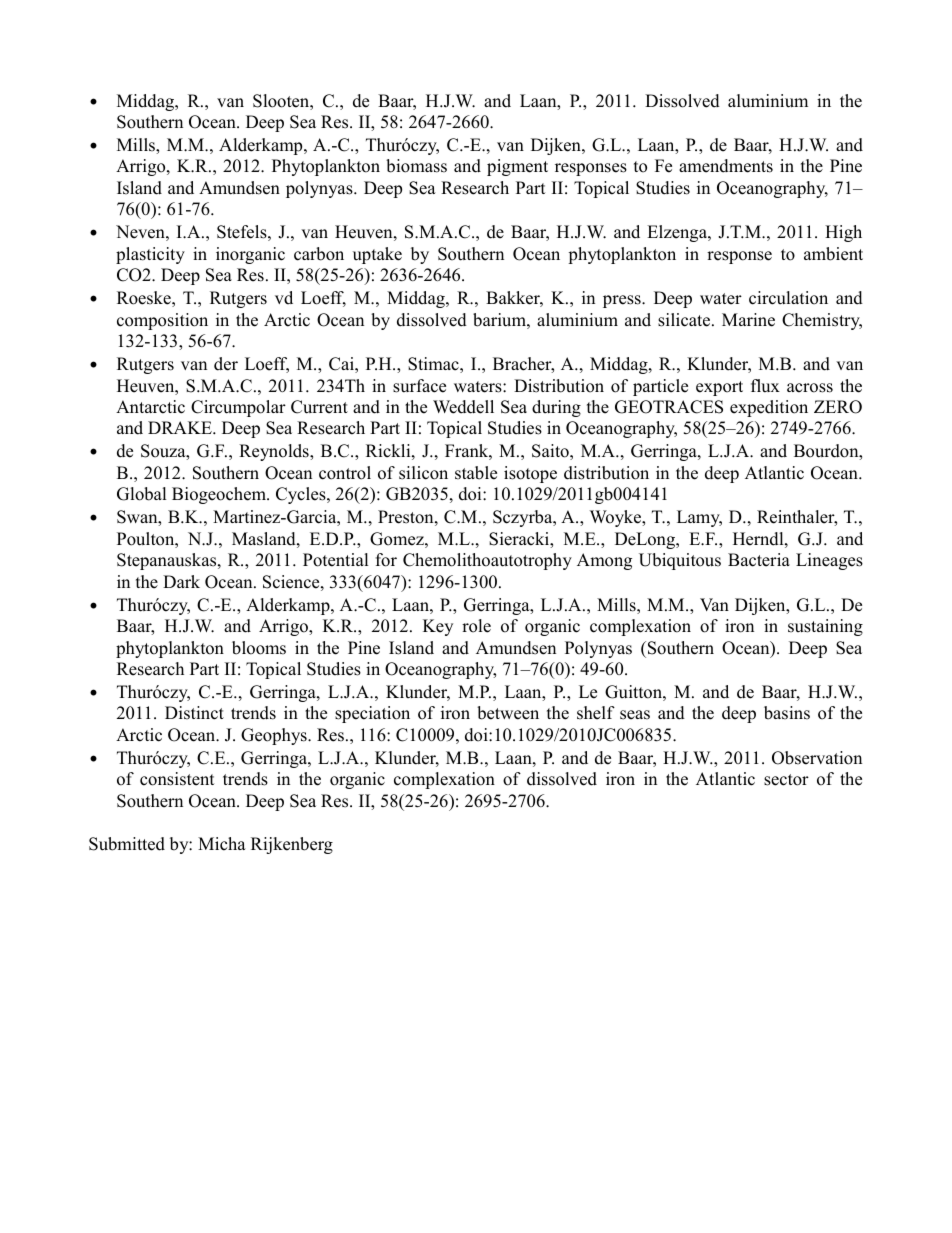 The width and height of the image is (952, 1233). What do you see at coordinates (726, 166) in the image?
I see `amendments` at bounding box center [726, 166].
